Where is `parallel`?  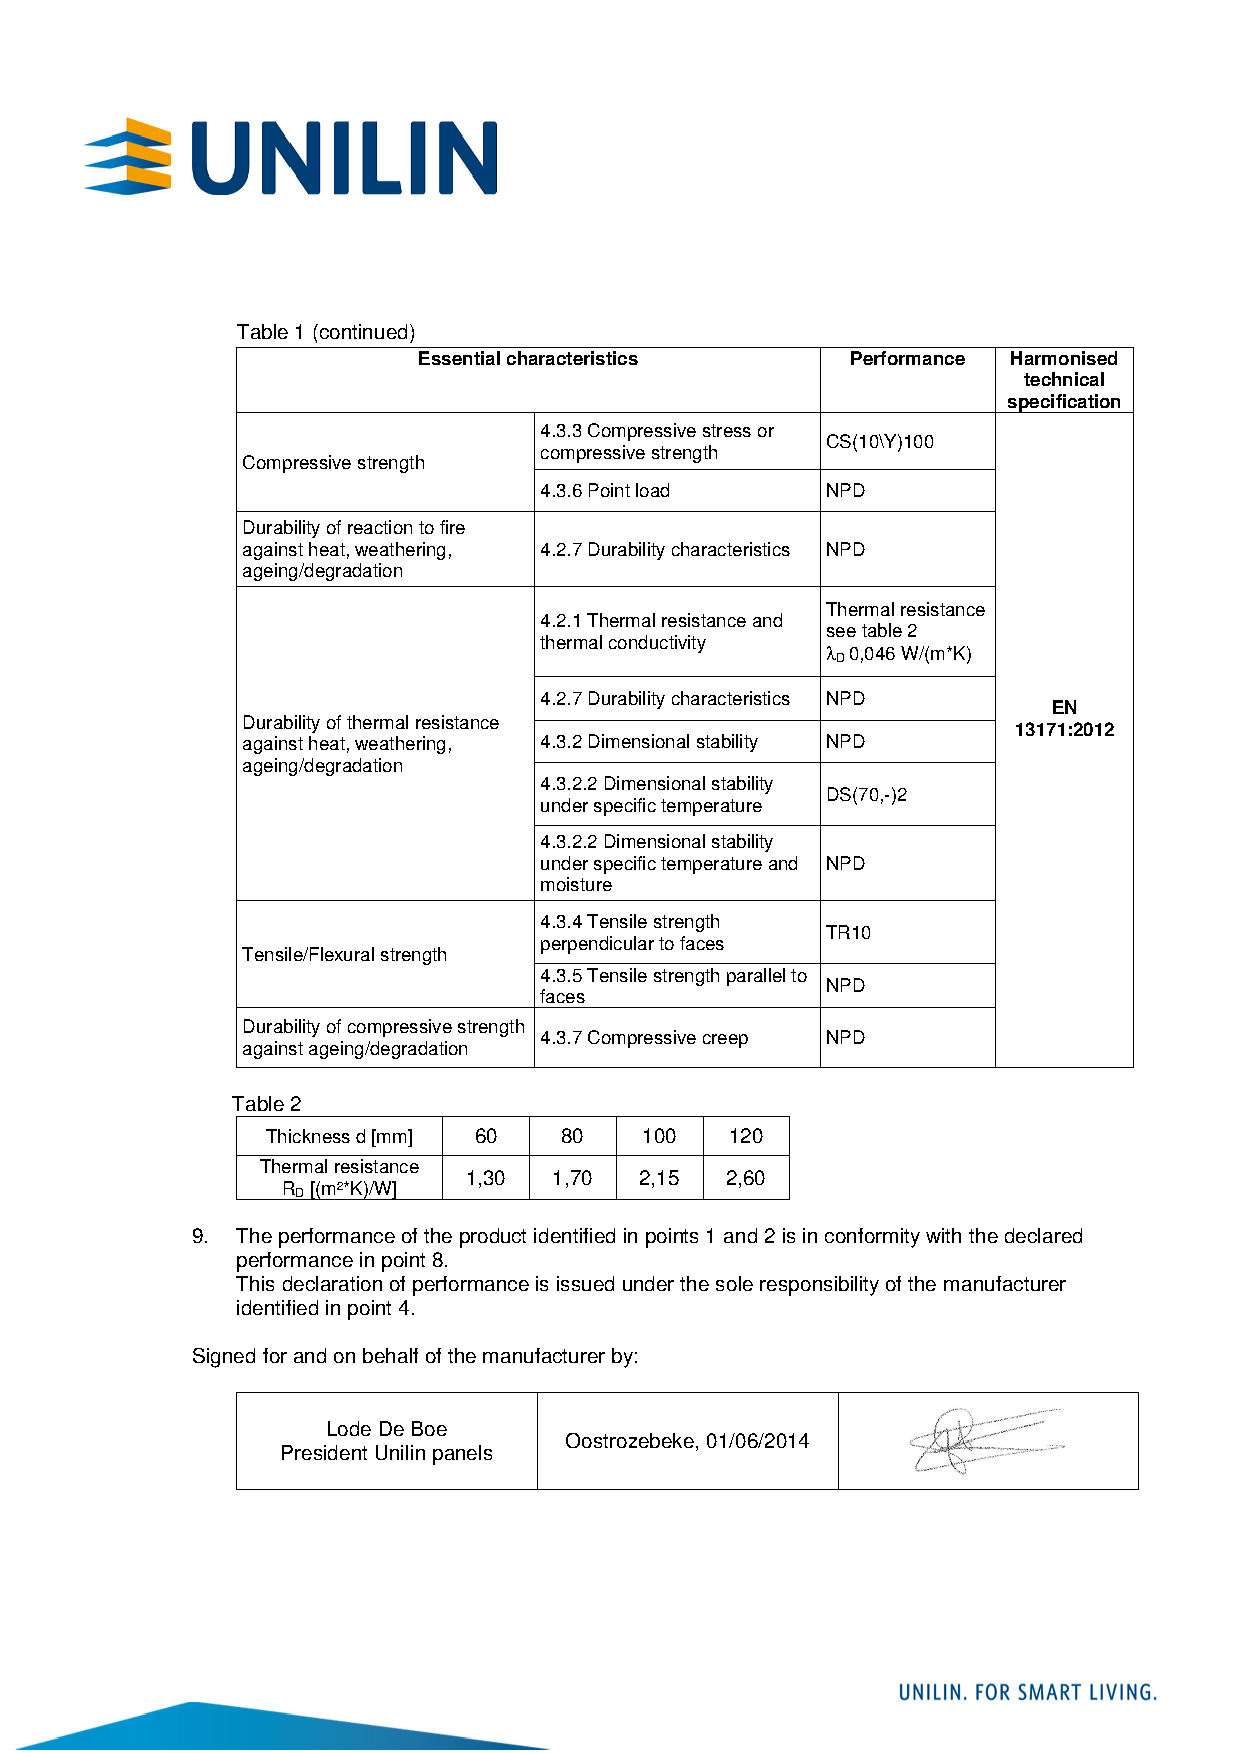 parallel is located at coordinates (756, 977).
